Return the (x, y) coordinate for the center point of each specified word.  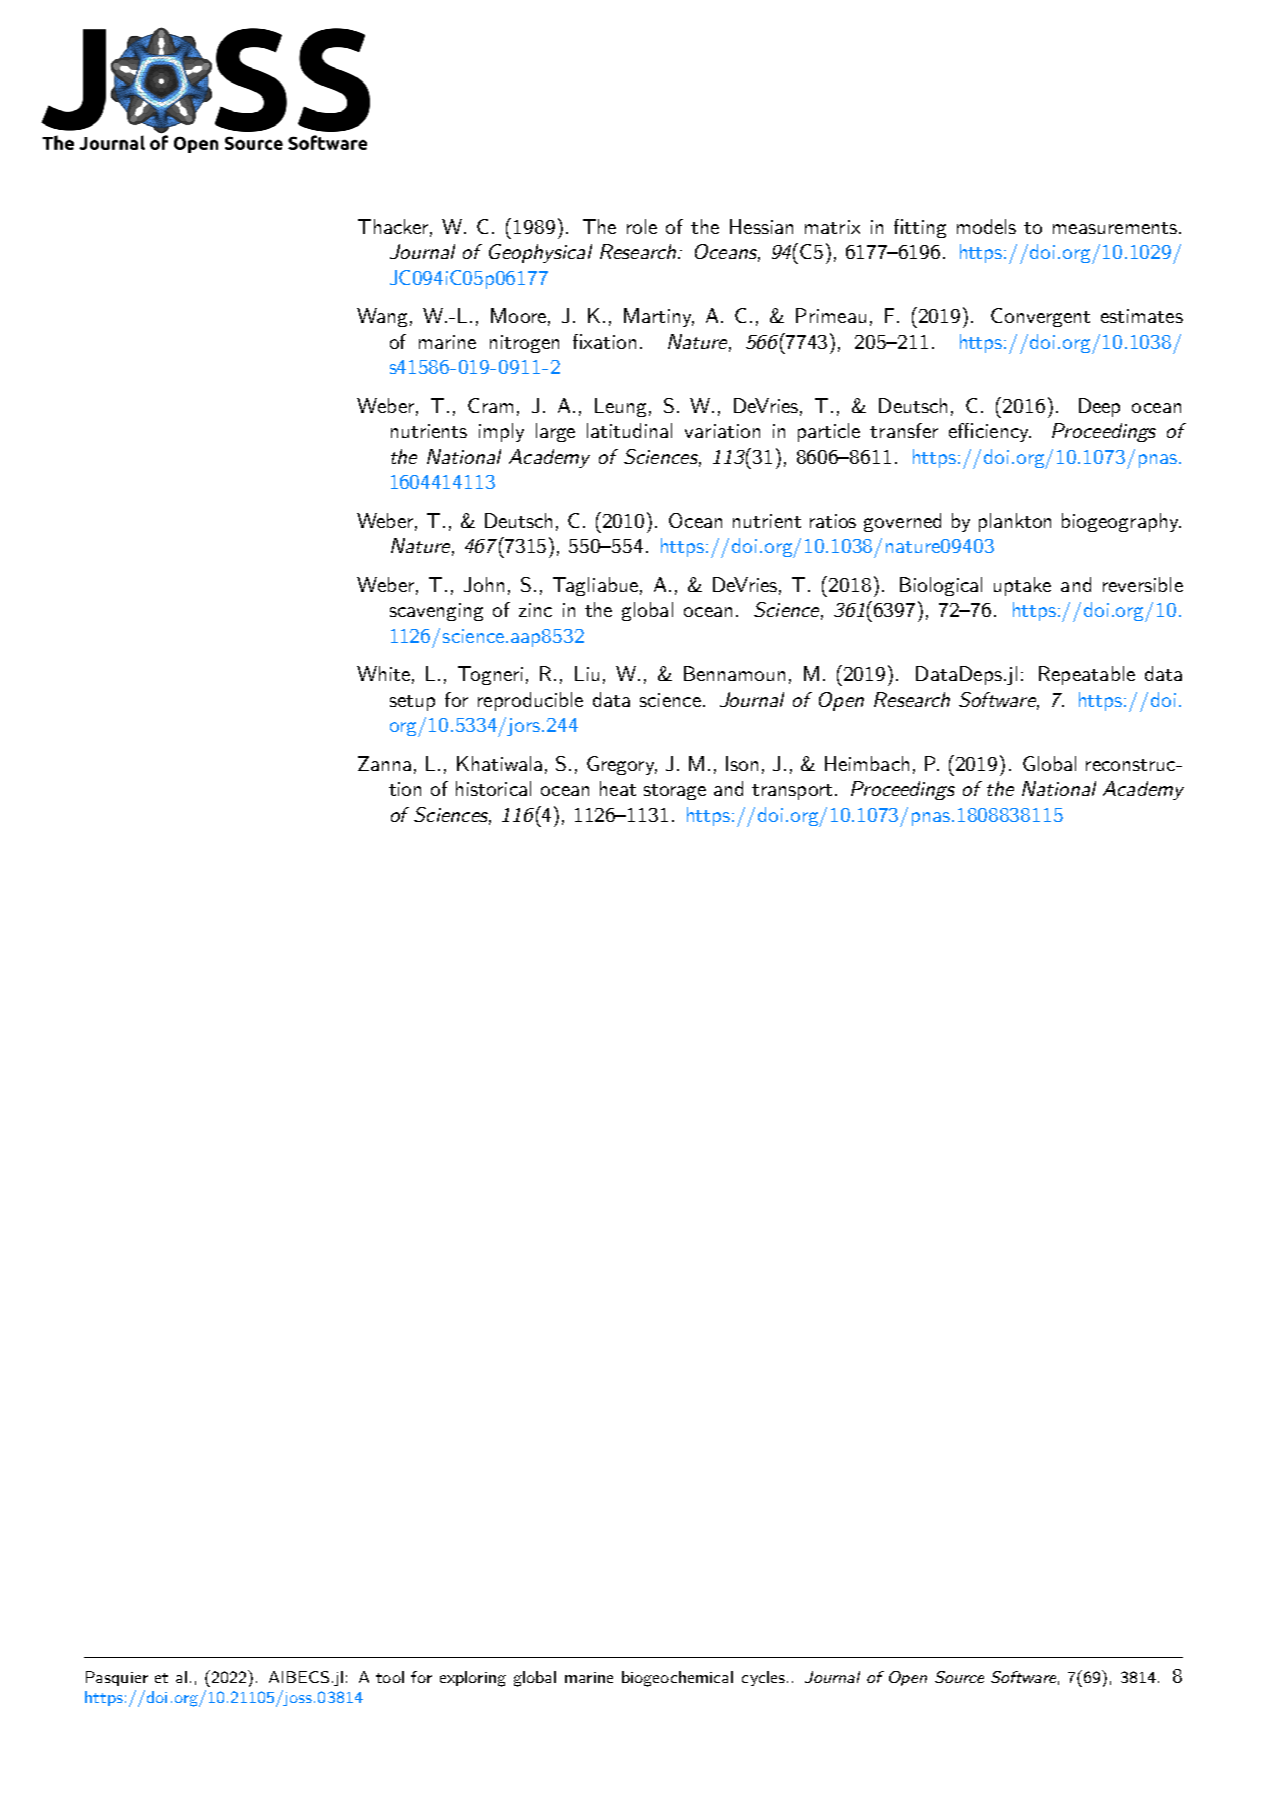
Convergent (1040, 317)
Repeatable (1087, 675)
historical (493, 788)
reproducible (530, 701)
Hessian (761, 226)
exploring (473, 1679)
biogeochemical (677, 1679)
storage (675, 792)
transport (792, 792)
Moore (518, 315)
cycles (763, 1678)
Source (959, 1677)
